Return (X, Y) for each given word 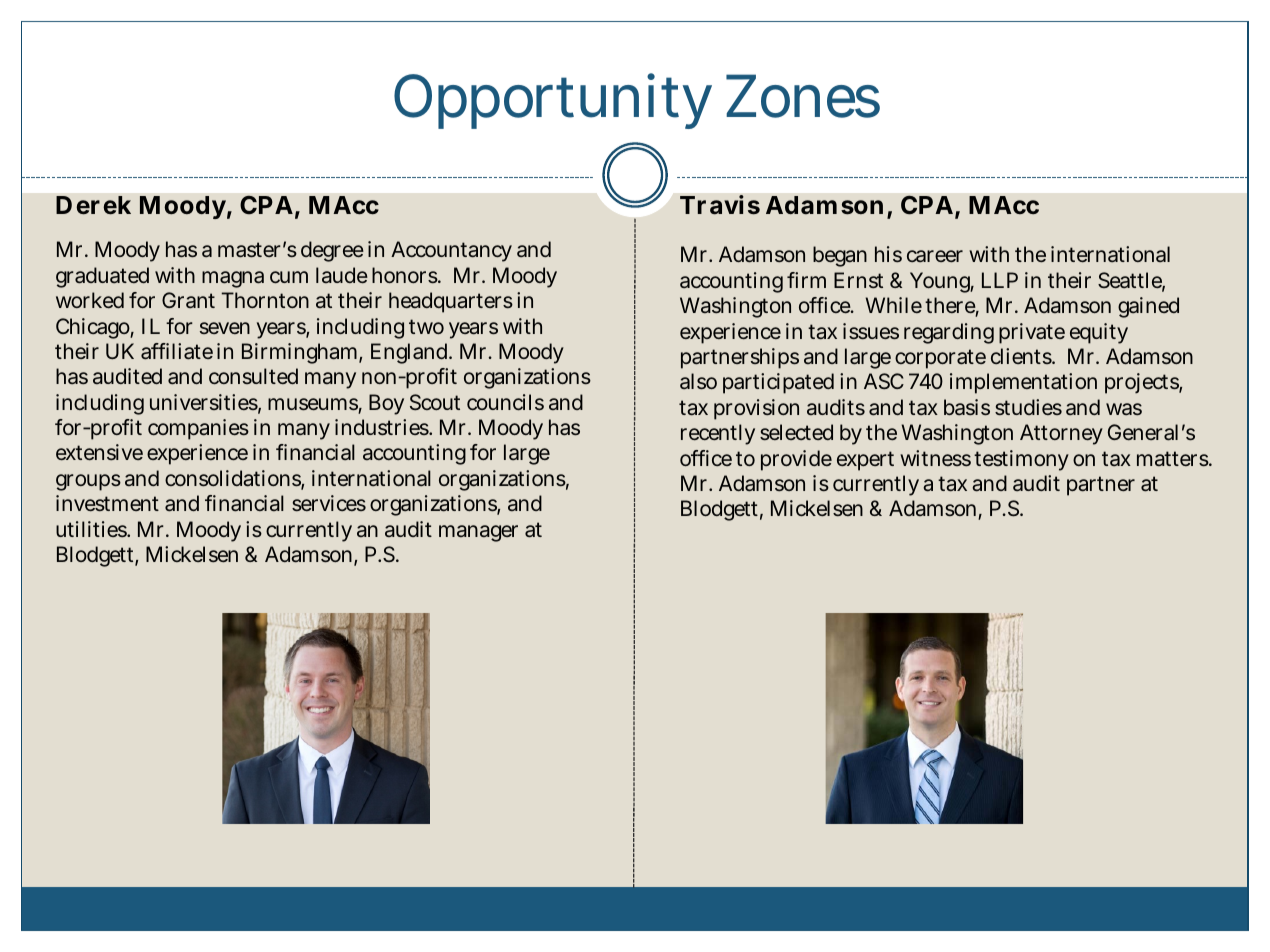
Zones (803, 96)
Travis (720, 205)
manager (478, 533)
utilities (92, 529)
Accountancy (451, 251)
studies (1028, 407)
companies (198, 429)
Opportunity (553, 101)
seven (225, 328)
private (1032, 333)
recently (718, 434)
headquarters (451, 302)
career (935, 256)
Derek (93, 205)
